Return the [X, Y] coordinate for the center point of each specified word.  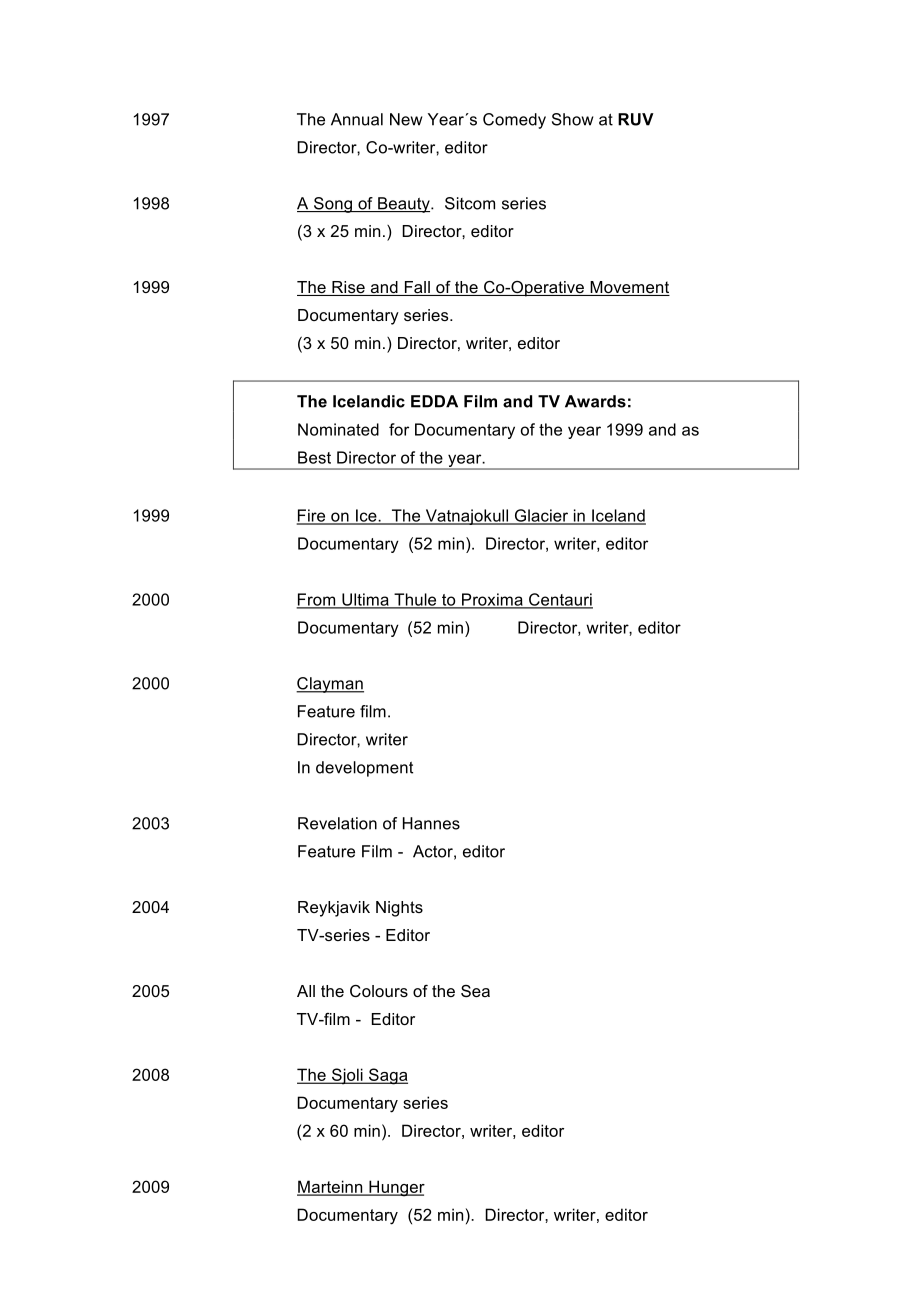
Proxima [492, 600]
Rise [348, 288]
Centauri [560, 600]
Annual [357, 119]
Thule [415, 600]
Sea [475, 991]
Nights [399, 909]
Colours [379, 991]
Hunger [396, 1188]
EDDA [434, 401]
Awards [595, 401]
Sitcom [470, 203]
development [364, 769]
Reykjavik [334, 909]
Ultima [365, 600]
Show [572, 119]
